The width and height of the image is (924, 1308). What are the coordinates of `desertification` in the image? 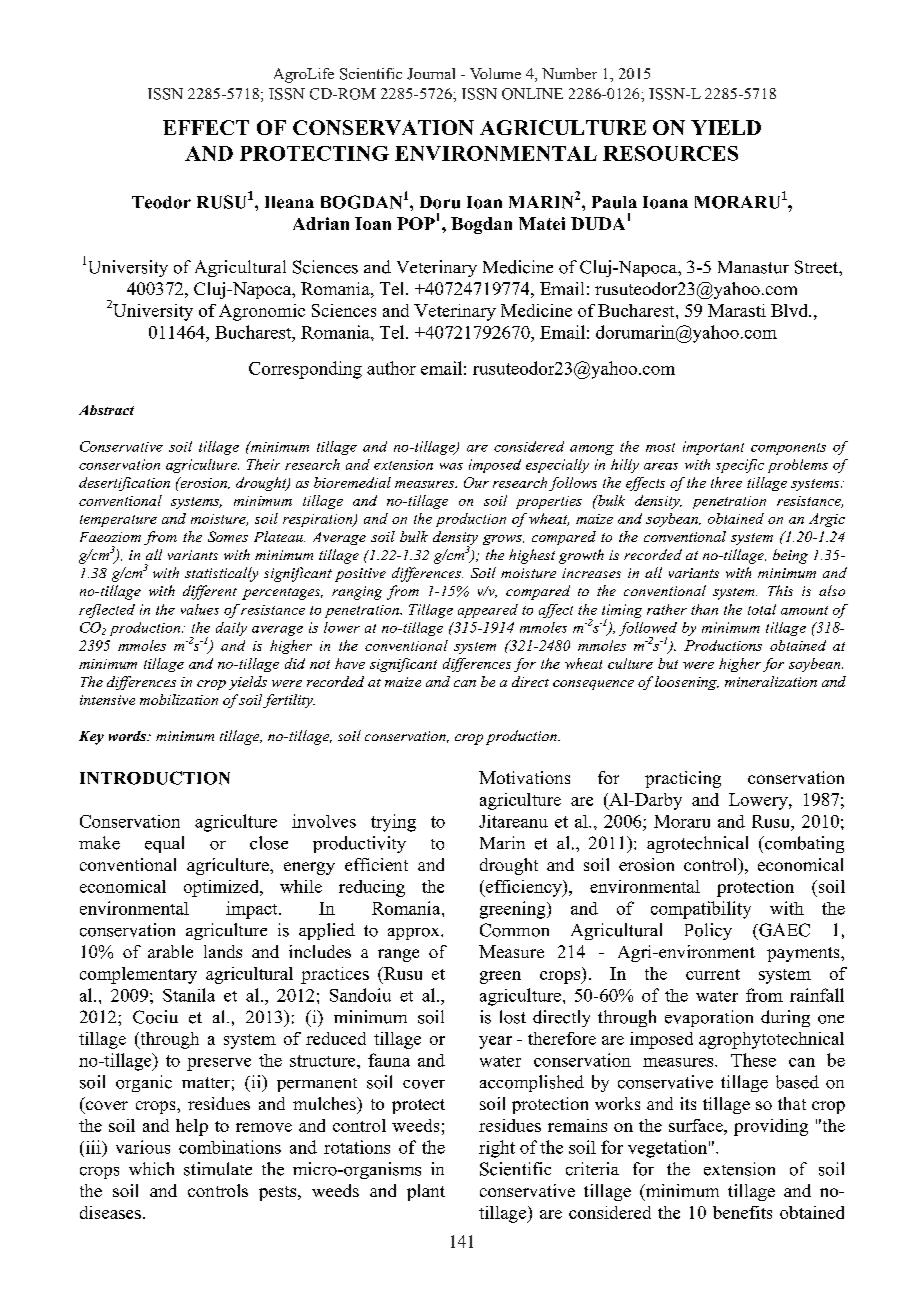 It's located at (124, 484).
